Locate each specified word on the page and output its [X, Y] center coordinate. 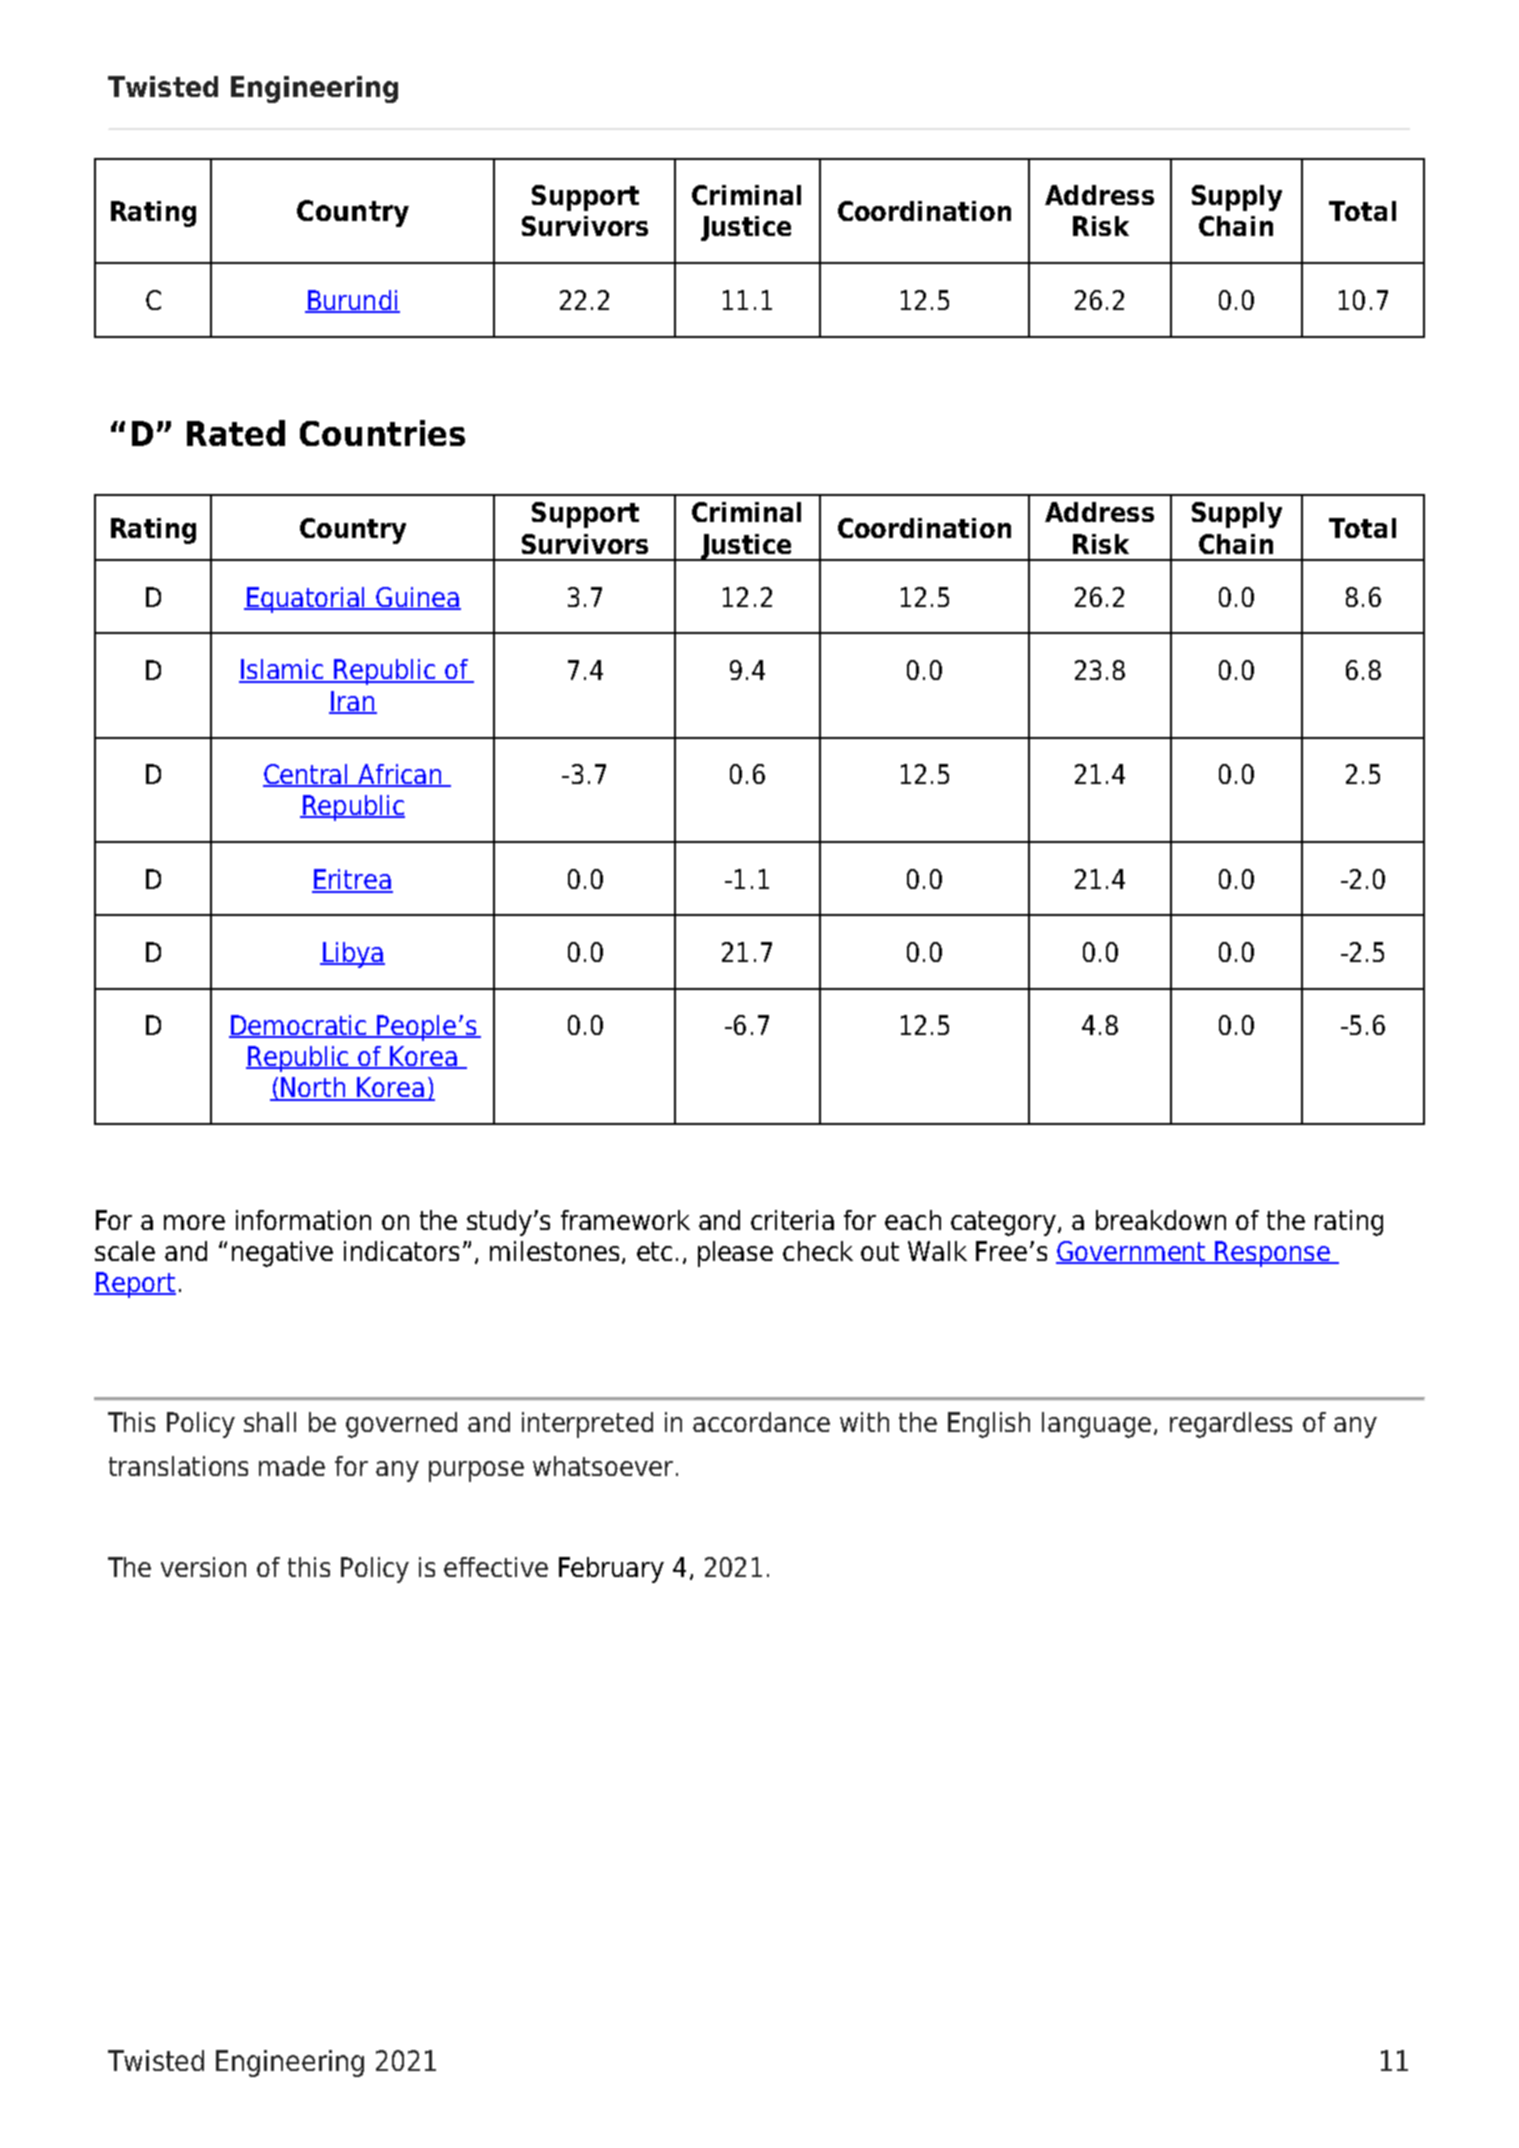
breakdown [1161, 1220]
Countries [382, 433]
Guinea [418, 598]
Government [1132, 1252]
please [735, 1254]
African [400, 775]
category [1005, 1223]
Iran [353, 702]
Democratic [299, 1026]
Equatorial [306, 600]
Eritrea [352, 880]
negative [282, 1254]
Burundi [352, 301]
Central [307, 775]
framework [625, 1220]
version [203, 1567]
